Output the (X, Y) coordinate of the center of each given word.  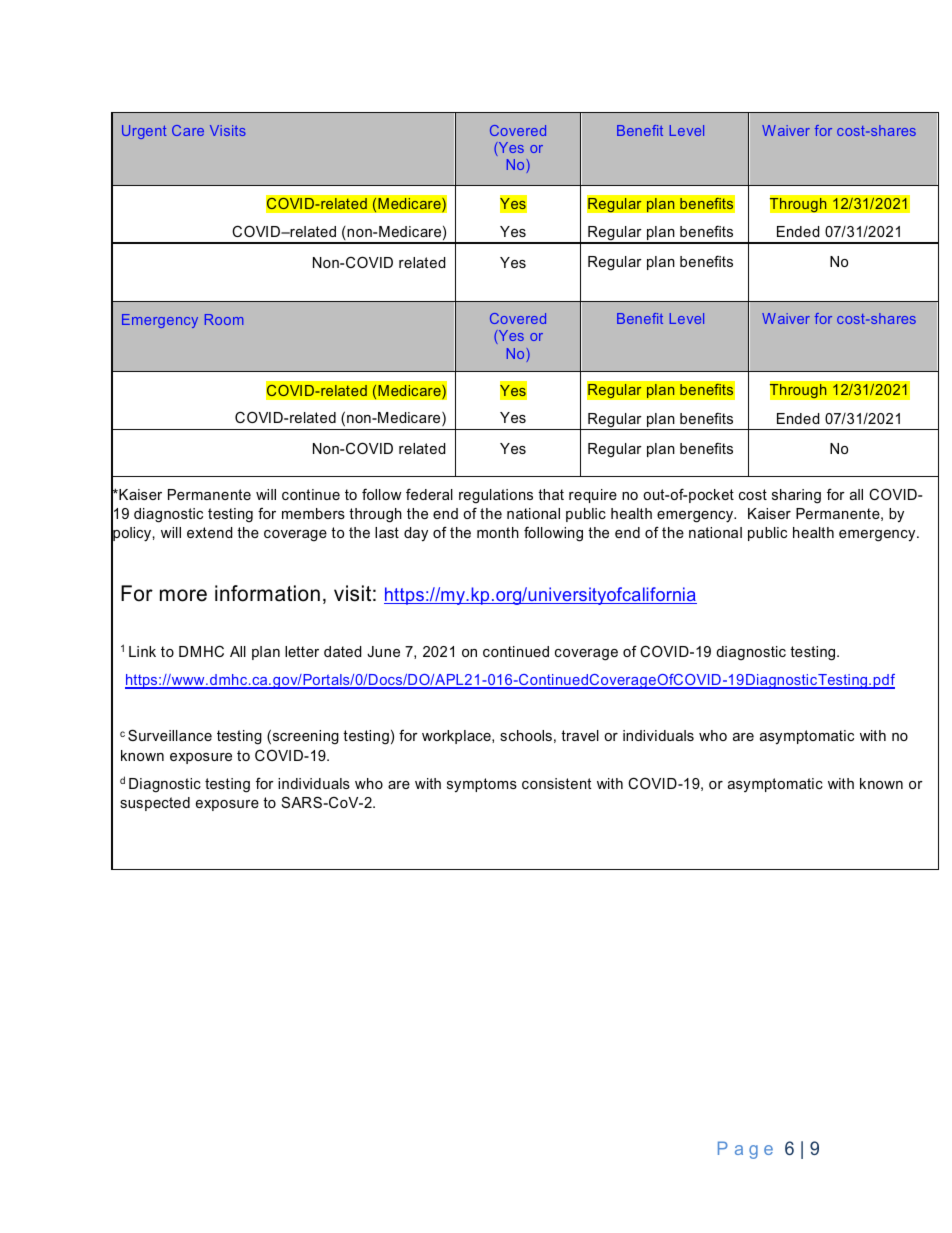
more (183, 595)
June (383, 651)
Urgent (144, 132)
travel (580, 735)
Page (745, 1150)
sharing (796, 496)
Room (224, 319)
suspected (155, 804)
